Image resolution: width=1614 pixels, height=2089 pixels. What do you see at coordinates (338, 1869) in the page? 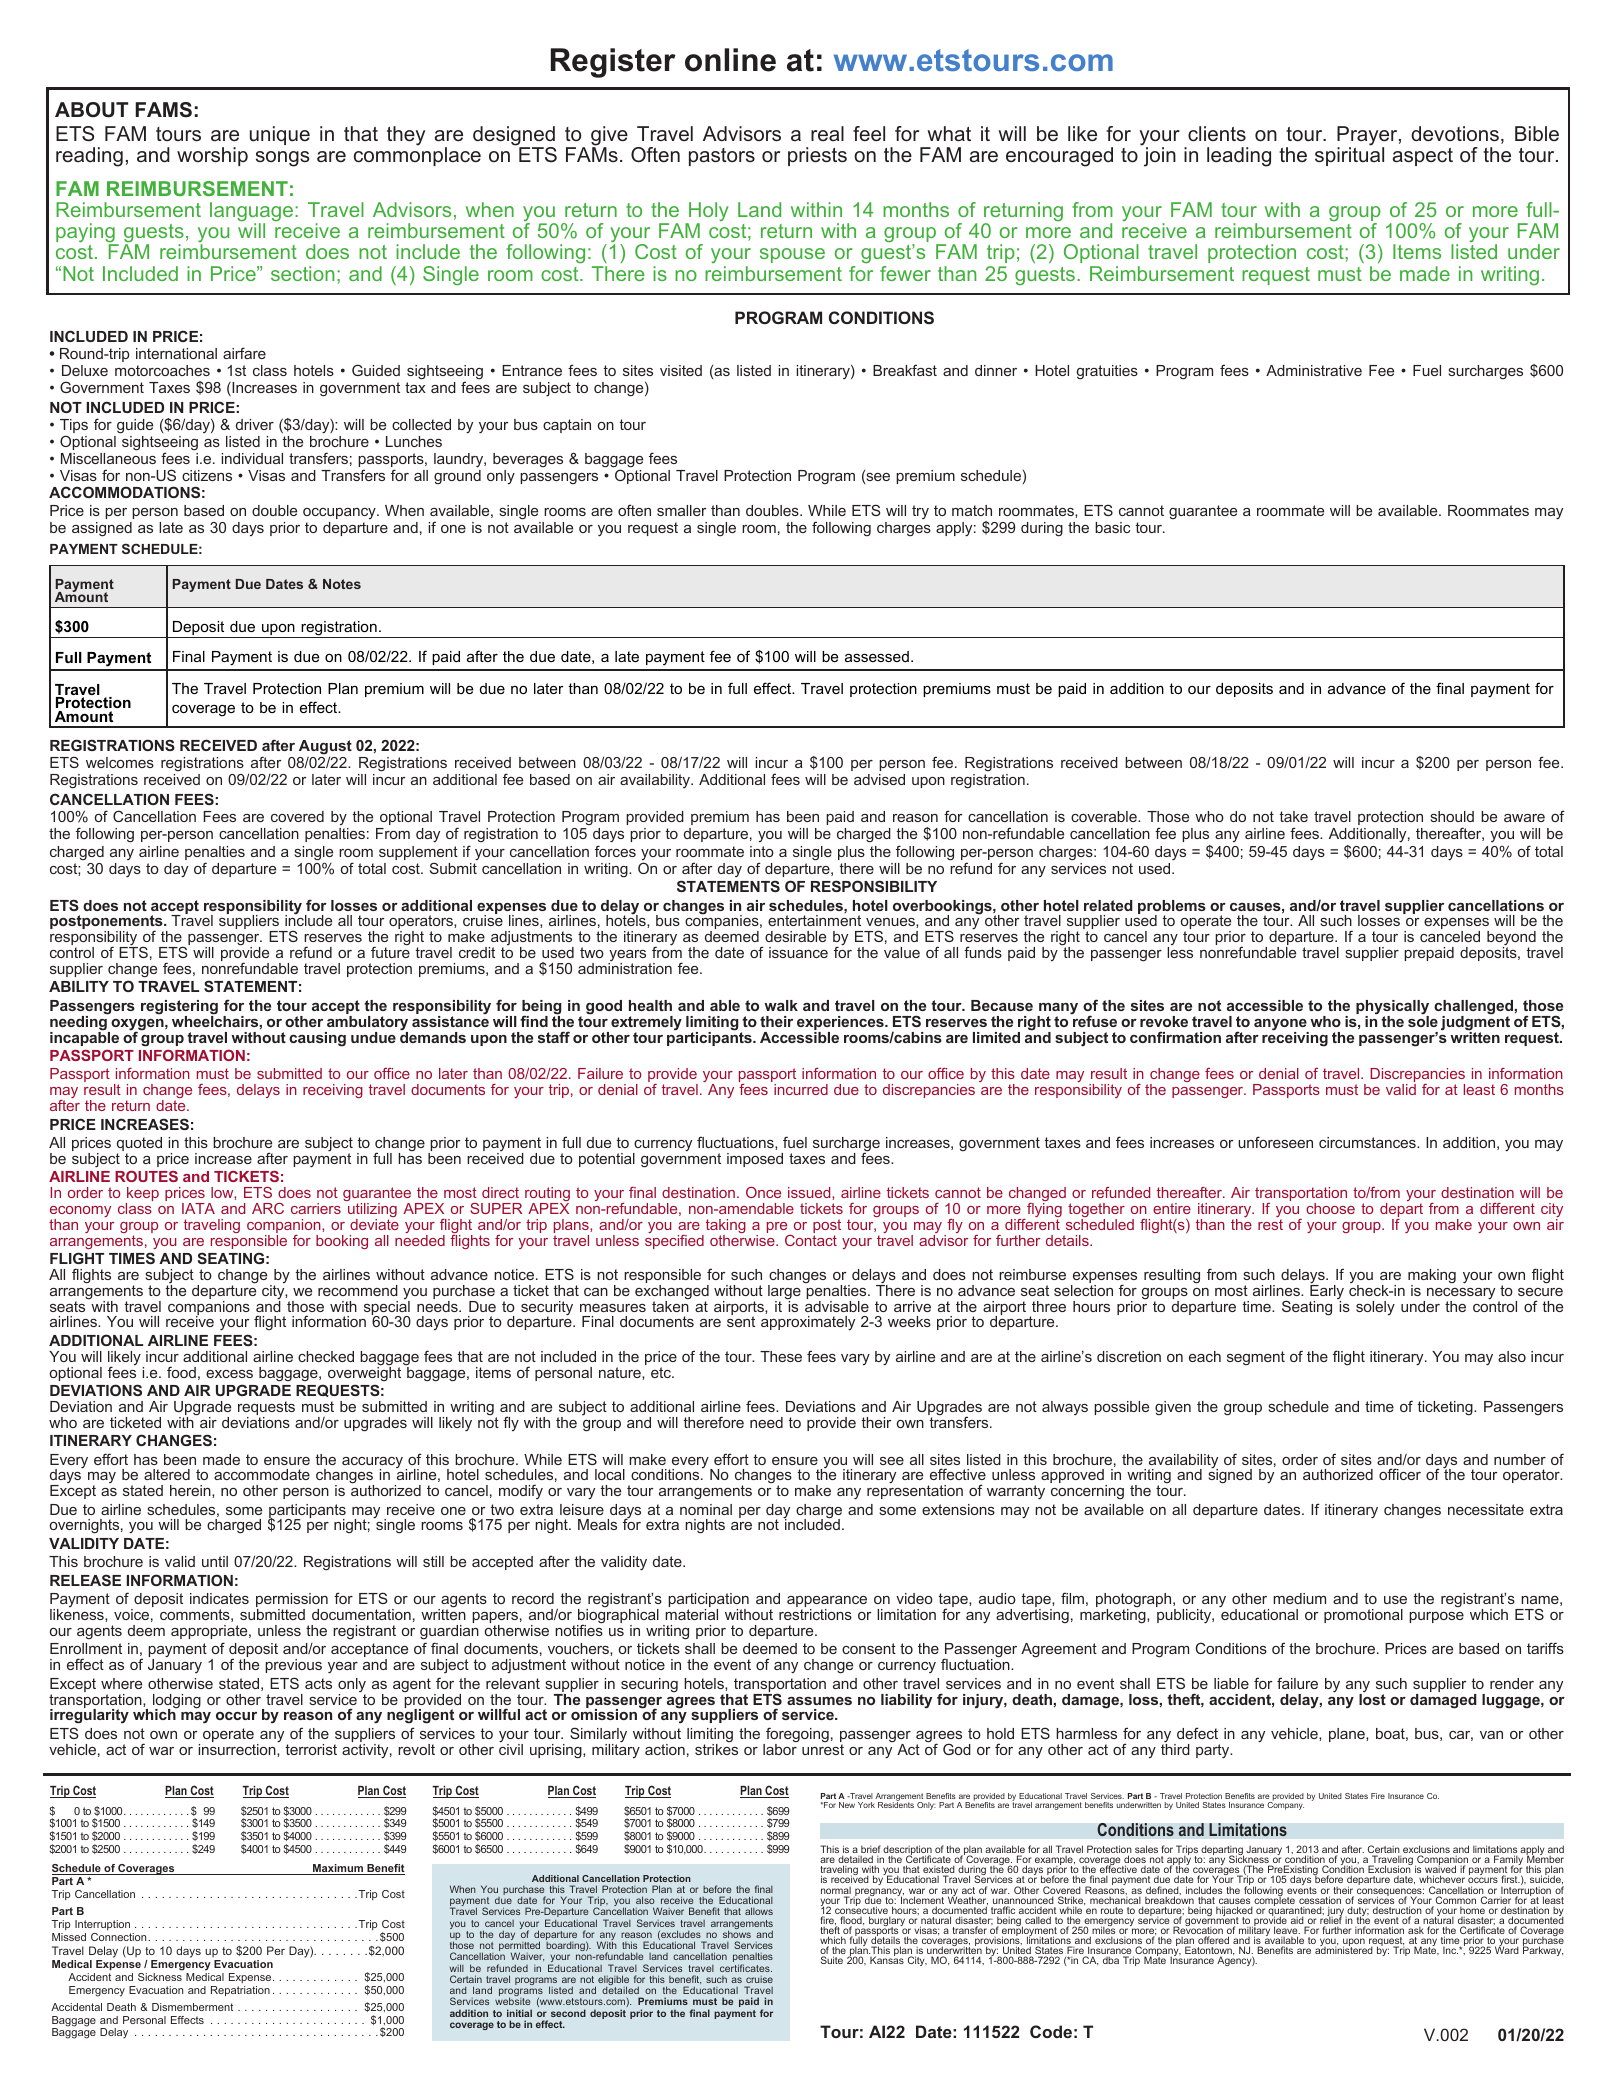
I see `Maximum` at bounding box center [338, 1869].
